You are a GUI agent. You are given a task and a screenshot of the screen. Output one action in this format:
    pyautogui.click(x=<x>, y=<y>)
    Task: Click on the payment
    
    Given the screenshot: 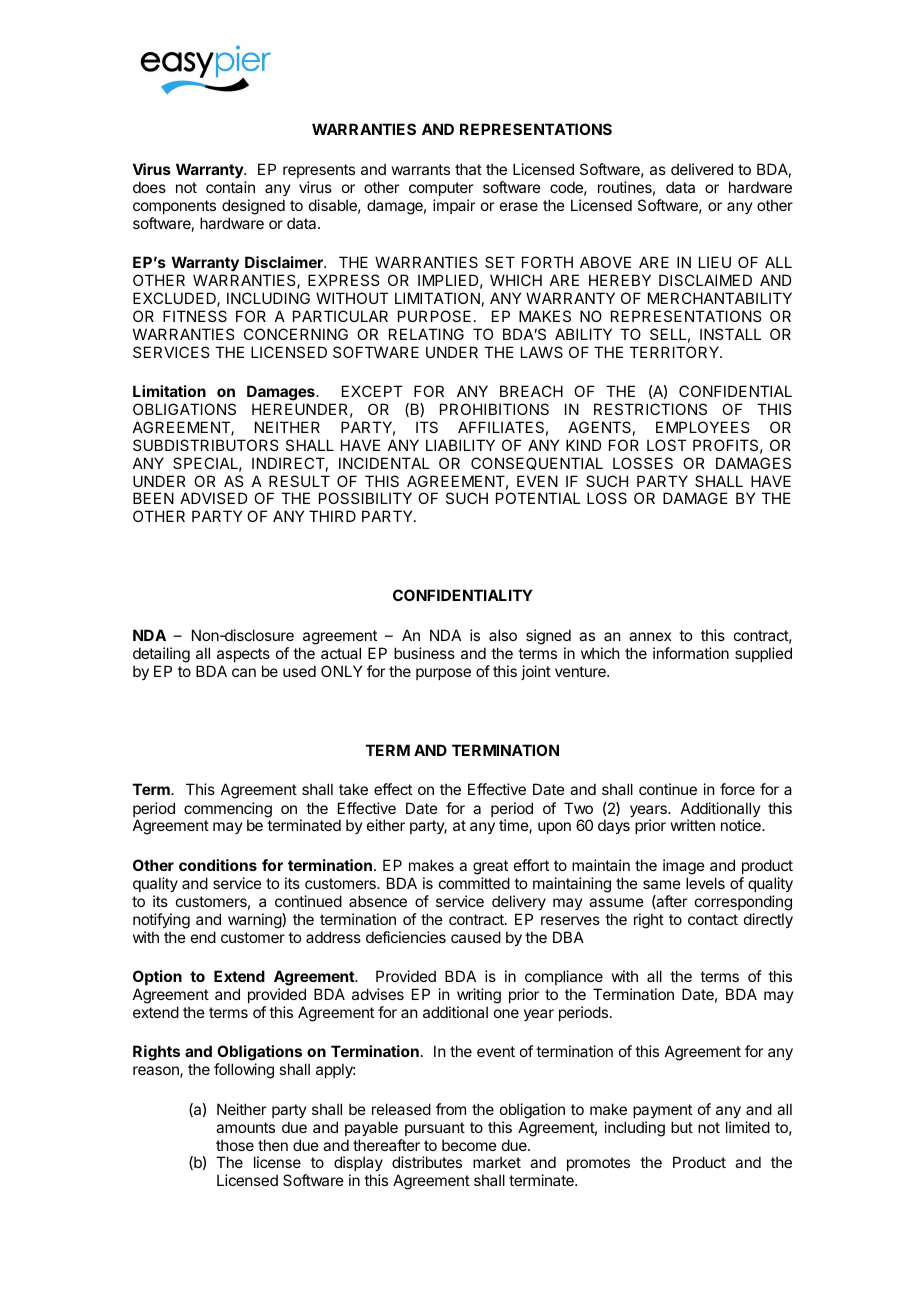 What is the action you would take?
    pyautogui.click(x=662, y=1111)
